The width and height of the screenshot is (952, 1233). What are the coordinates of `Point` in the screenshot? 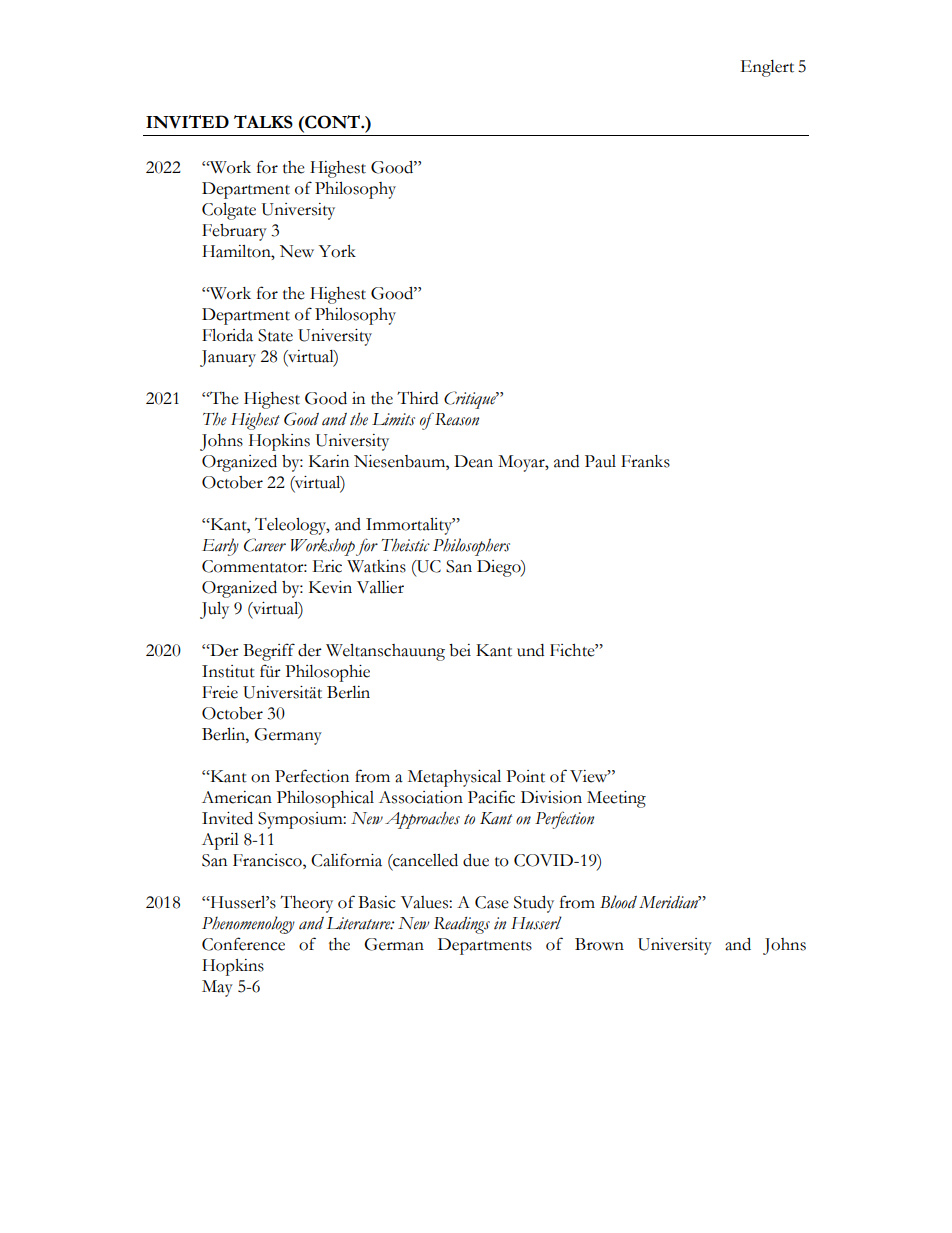 It's located at (525, 776).
